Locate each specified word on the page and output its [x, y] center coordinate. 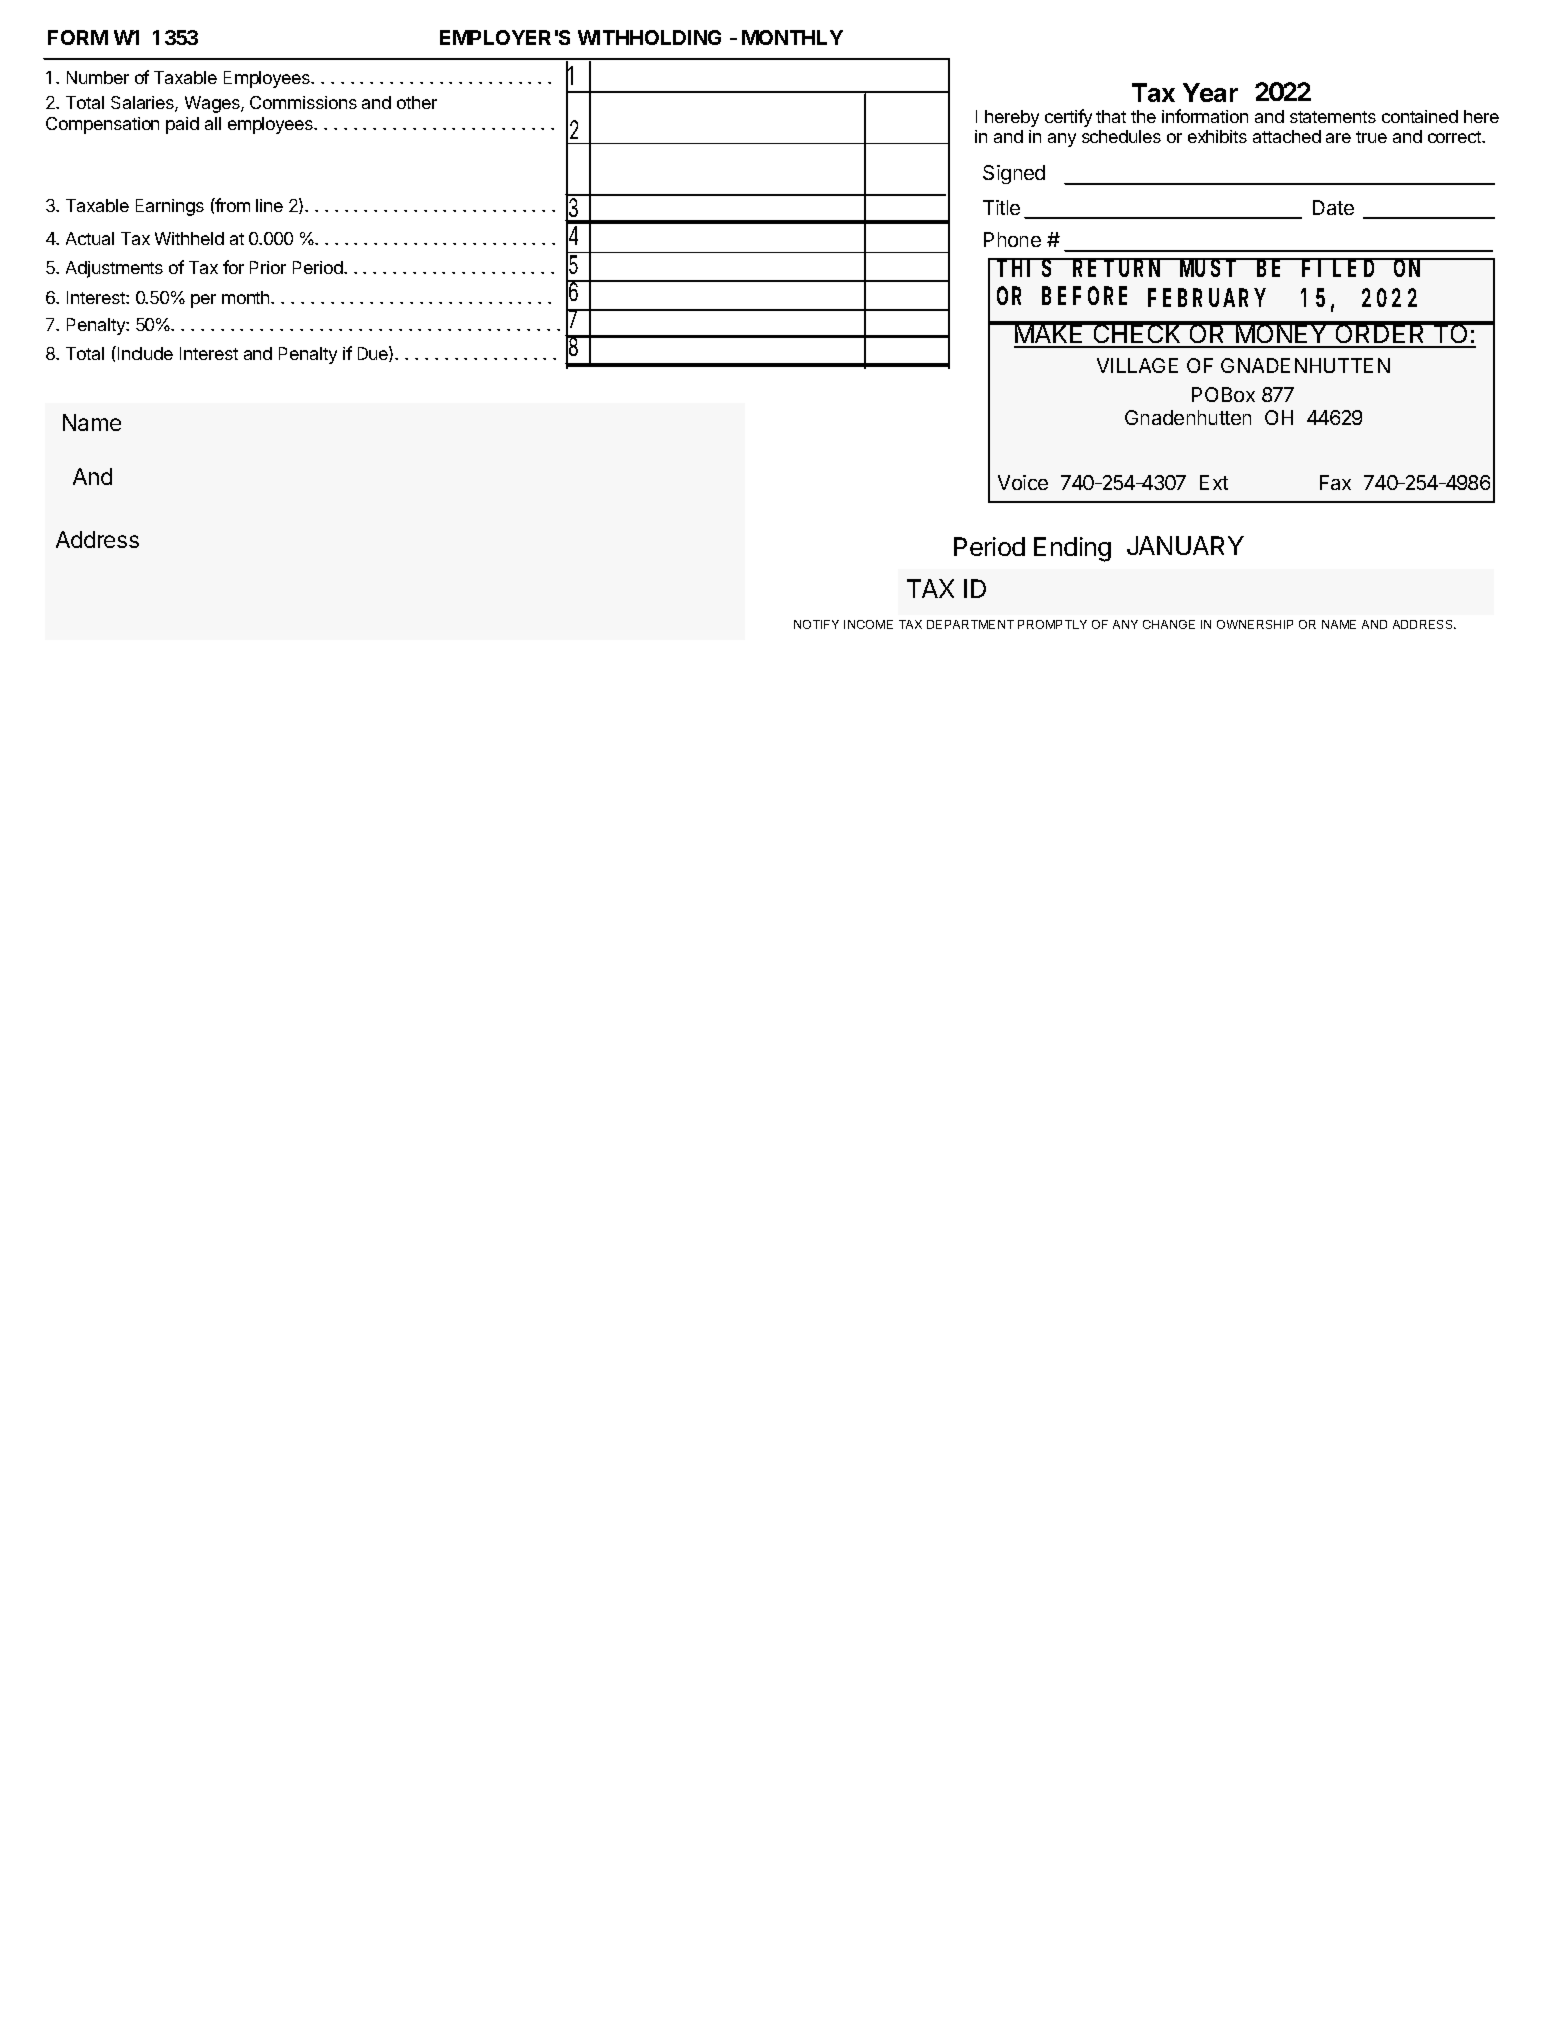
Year [1210, 92]
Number [98, 77]
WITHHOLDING [649, 37]
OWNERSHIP [1255, 624]
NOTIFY [816, 624]
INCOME [868, 624]
